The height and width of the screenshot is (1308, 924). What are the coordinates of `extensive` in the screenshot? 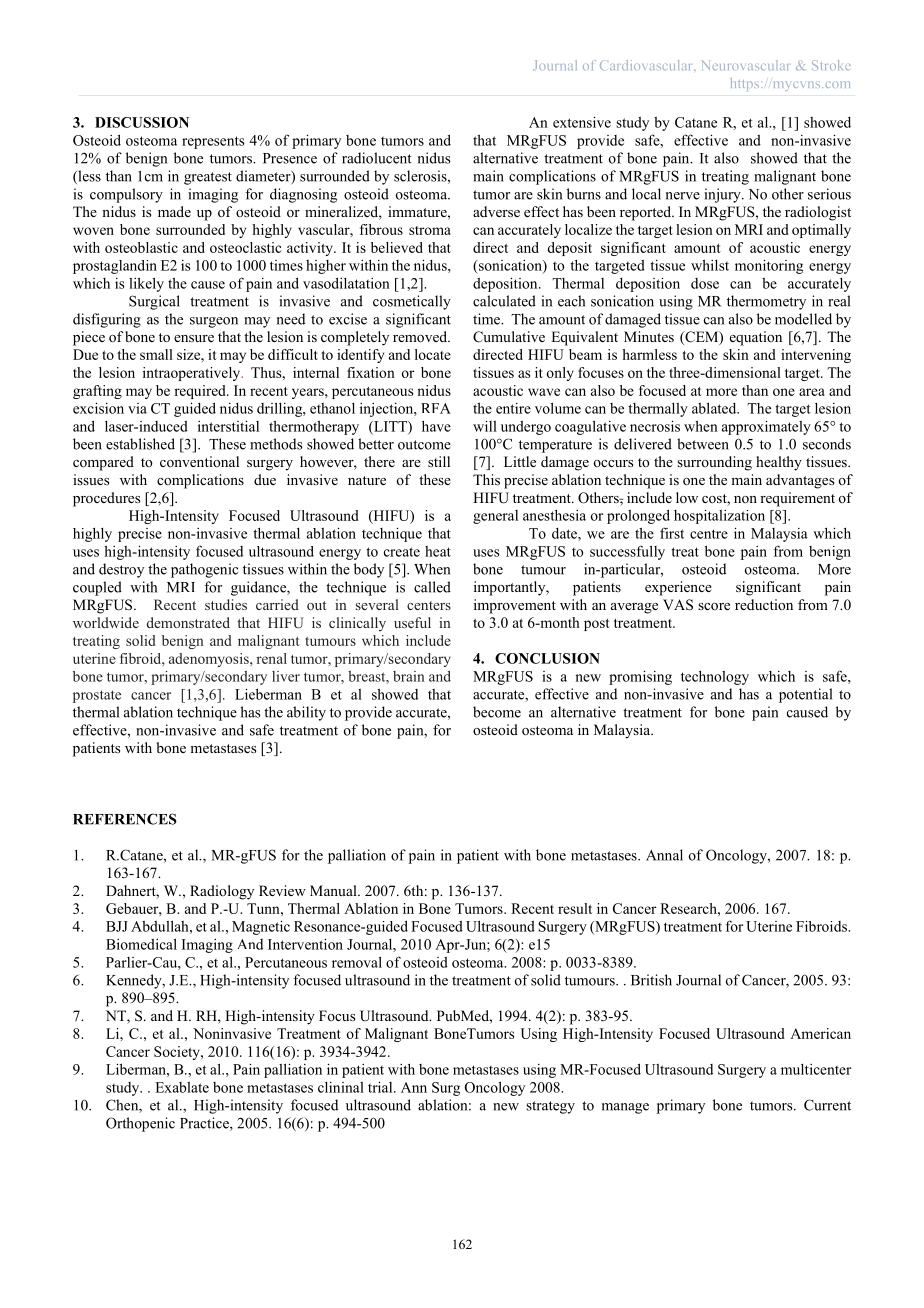 It's located at (582, 122).
